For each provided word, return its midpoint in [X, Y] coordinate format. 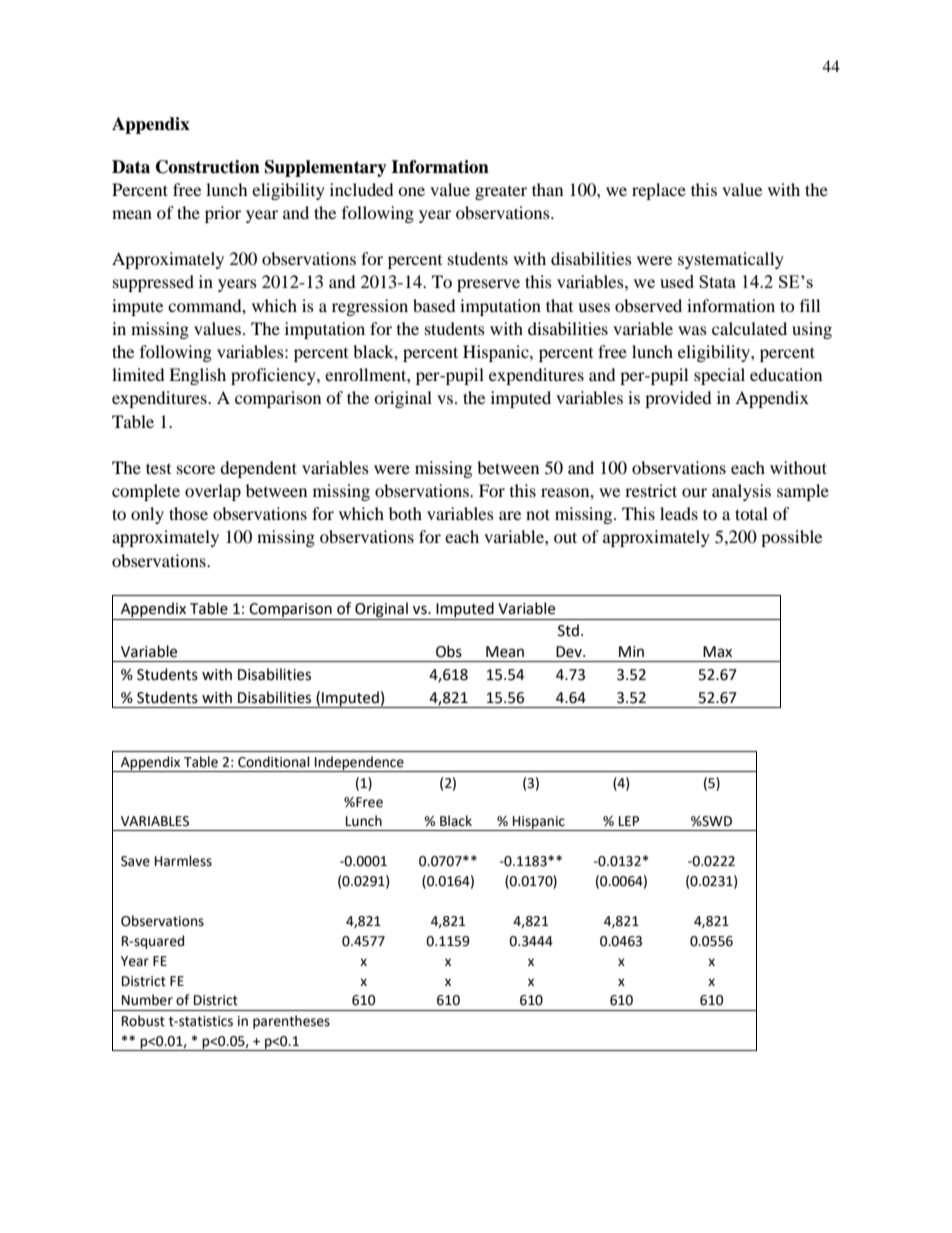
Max [717, 652]
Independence [359, 764]
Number [147, 1000]
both [405, 513]
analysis [741, 492]
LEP [629, 821]
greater [501, 193]
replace [659, 191]
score [196, 469]
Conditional [274, 762]
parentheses [291, 1022]
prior [223, 214]
